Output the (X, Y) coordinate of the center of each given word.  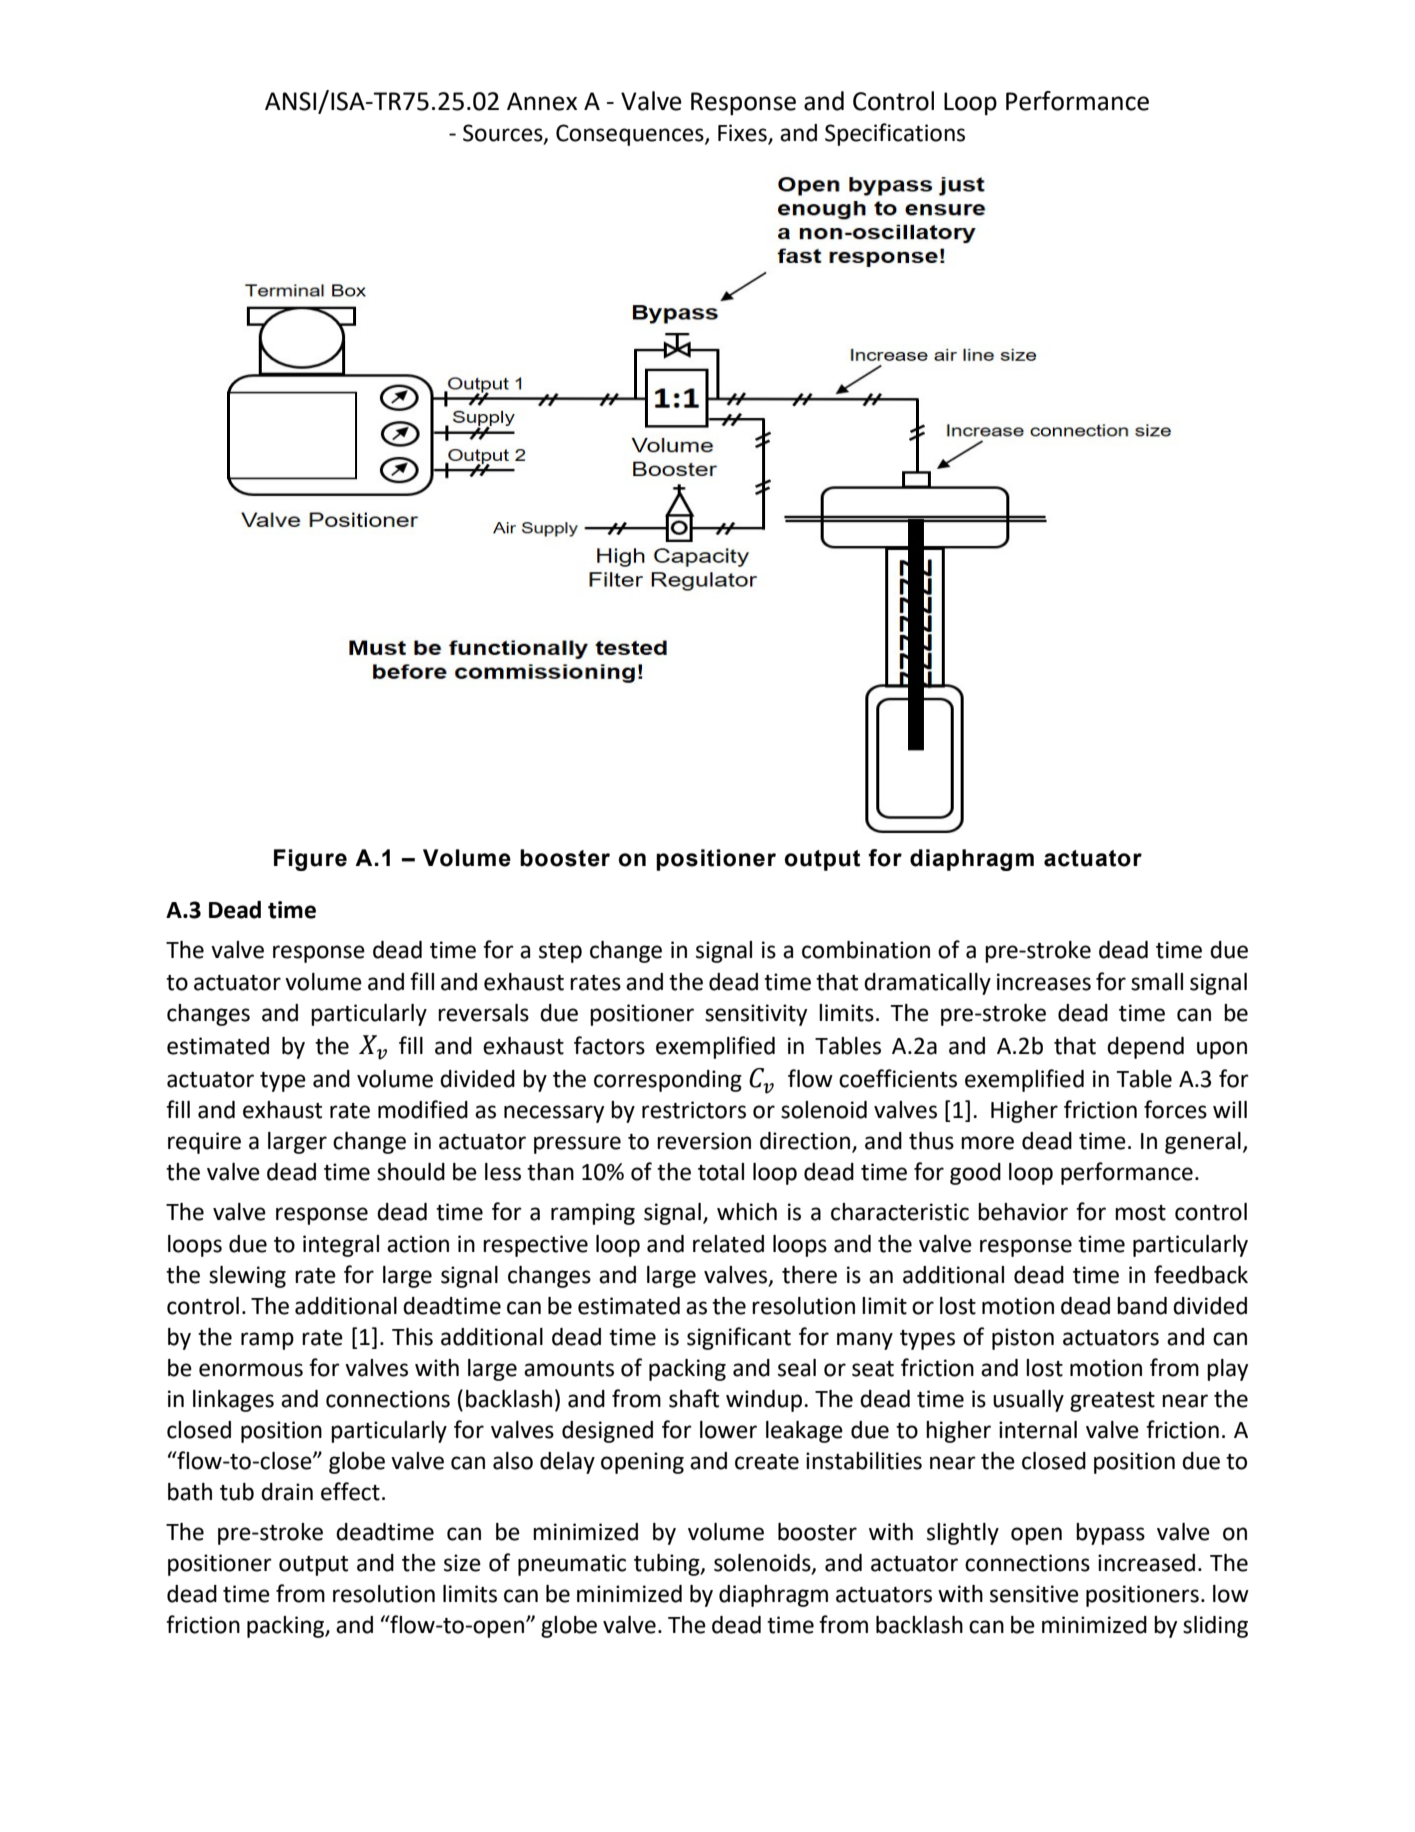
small (1157, 982)
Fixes (743, 134)
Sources (504, 134)
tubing (668, 1565)
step (560, 953)
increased (1146, 1563)
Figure (310, 860)
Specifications (895, 134)
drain (287, 1492)
